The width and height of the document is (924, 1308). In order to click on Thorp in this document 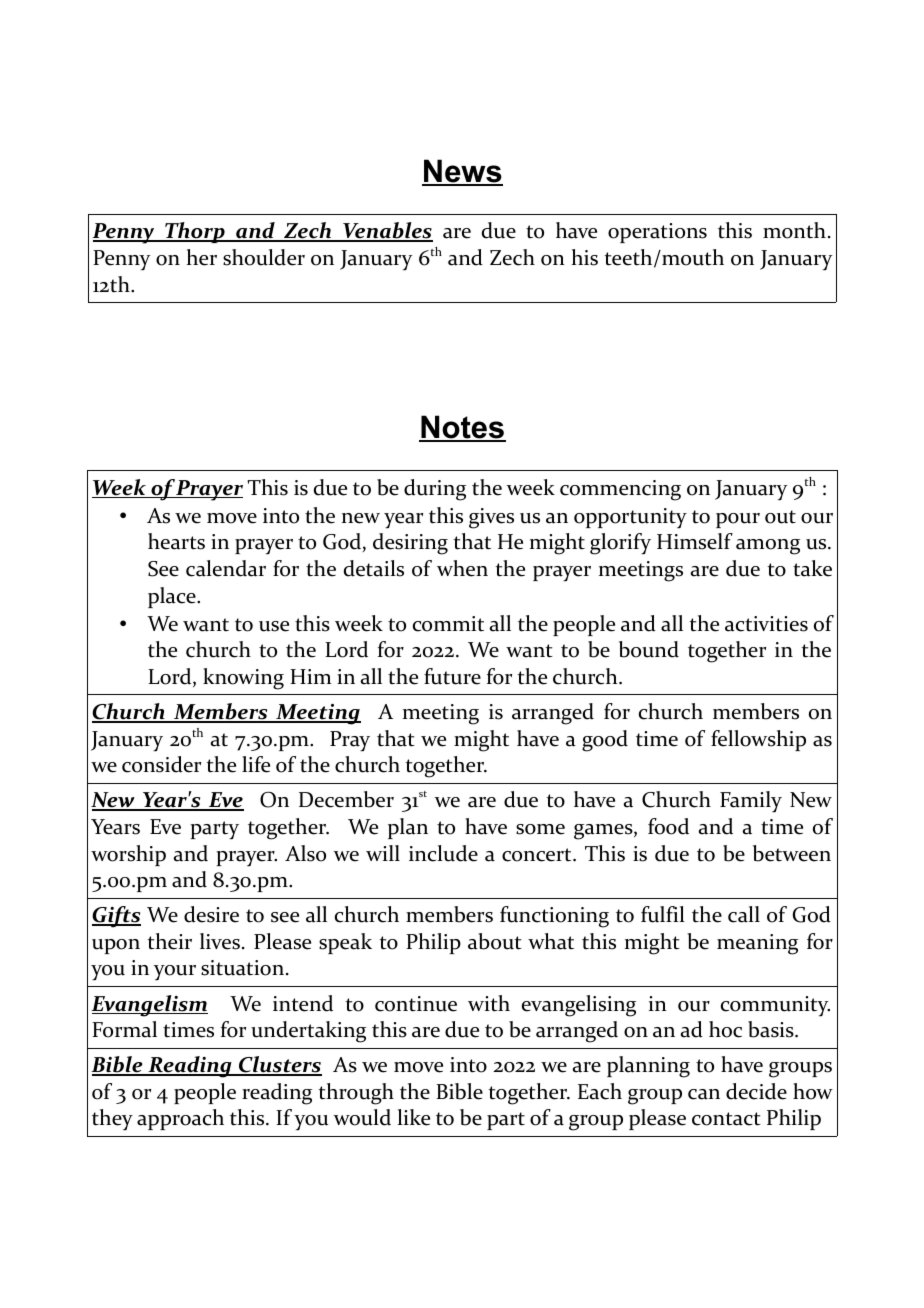, I will do `click(195, 232)`.
